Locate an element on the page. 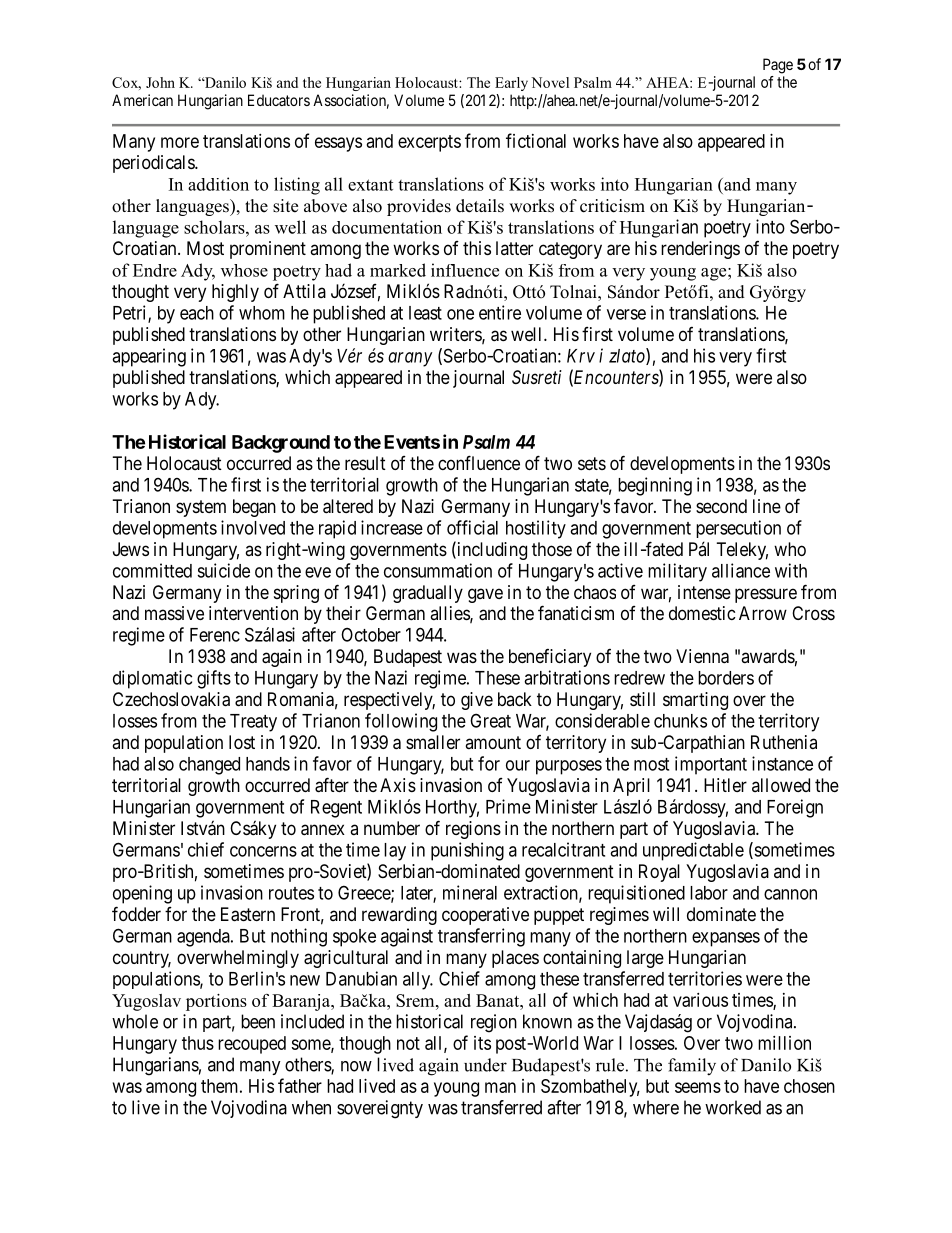 This page has width=952, height=1233. appearing is located at coordinates (149, 357).
